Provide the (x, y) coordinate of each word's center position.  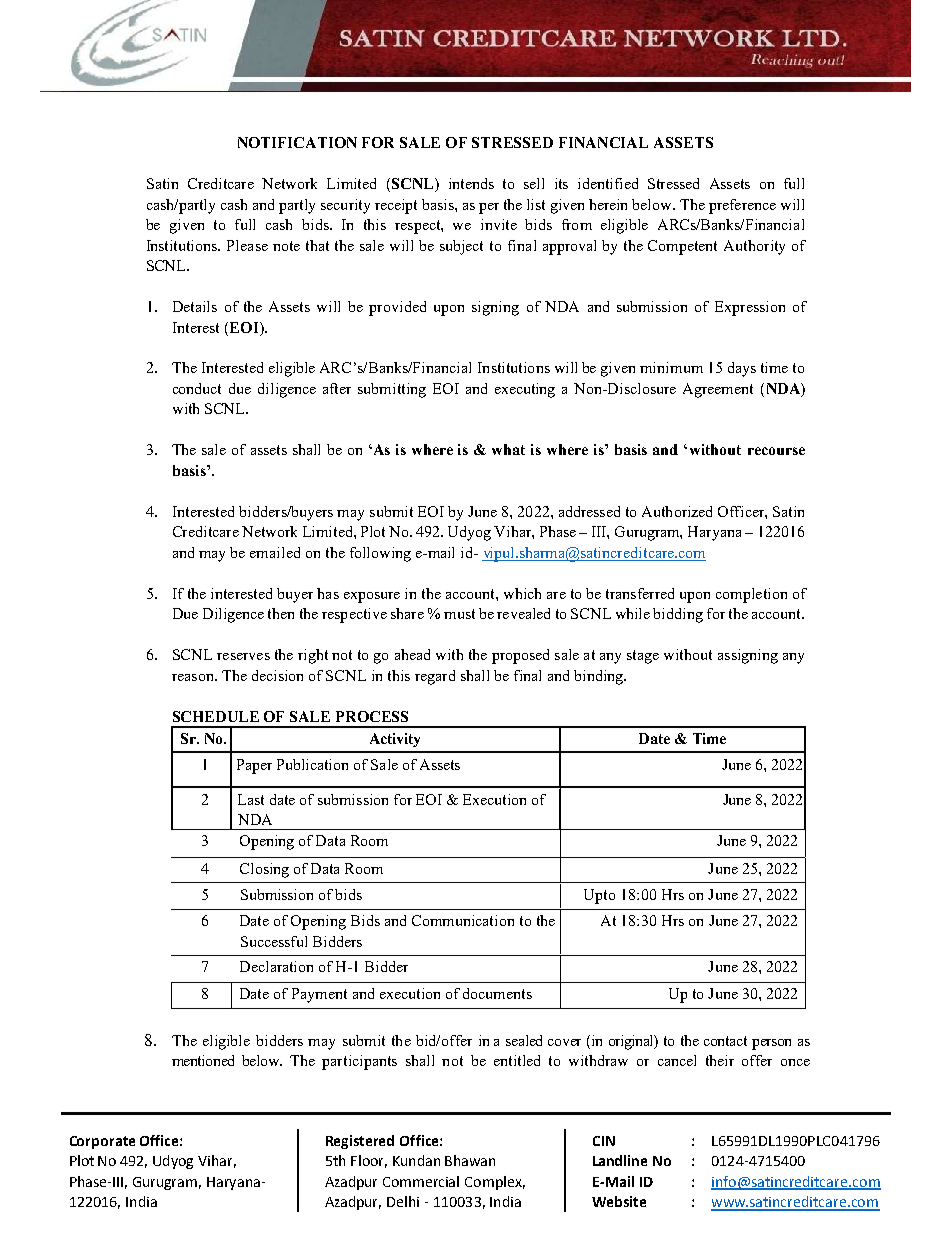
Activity (395, 740)
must (459, 614)
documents (497, 993)
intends (471, 183)
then (281, 613)
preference (742, 206)
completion (751, 595)
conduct (197, 388)
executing (525, 390)
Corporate (102, 1142)
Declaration (276, 966)
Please (247, 245)
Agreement (718, 390)
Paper (254, 766)
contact (725, 1041)
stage (643, 657)
